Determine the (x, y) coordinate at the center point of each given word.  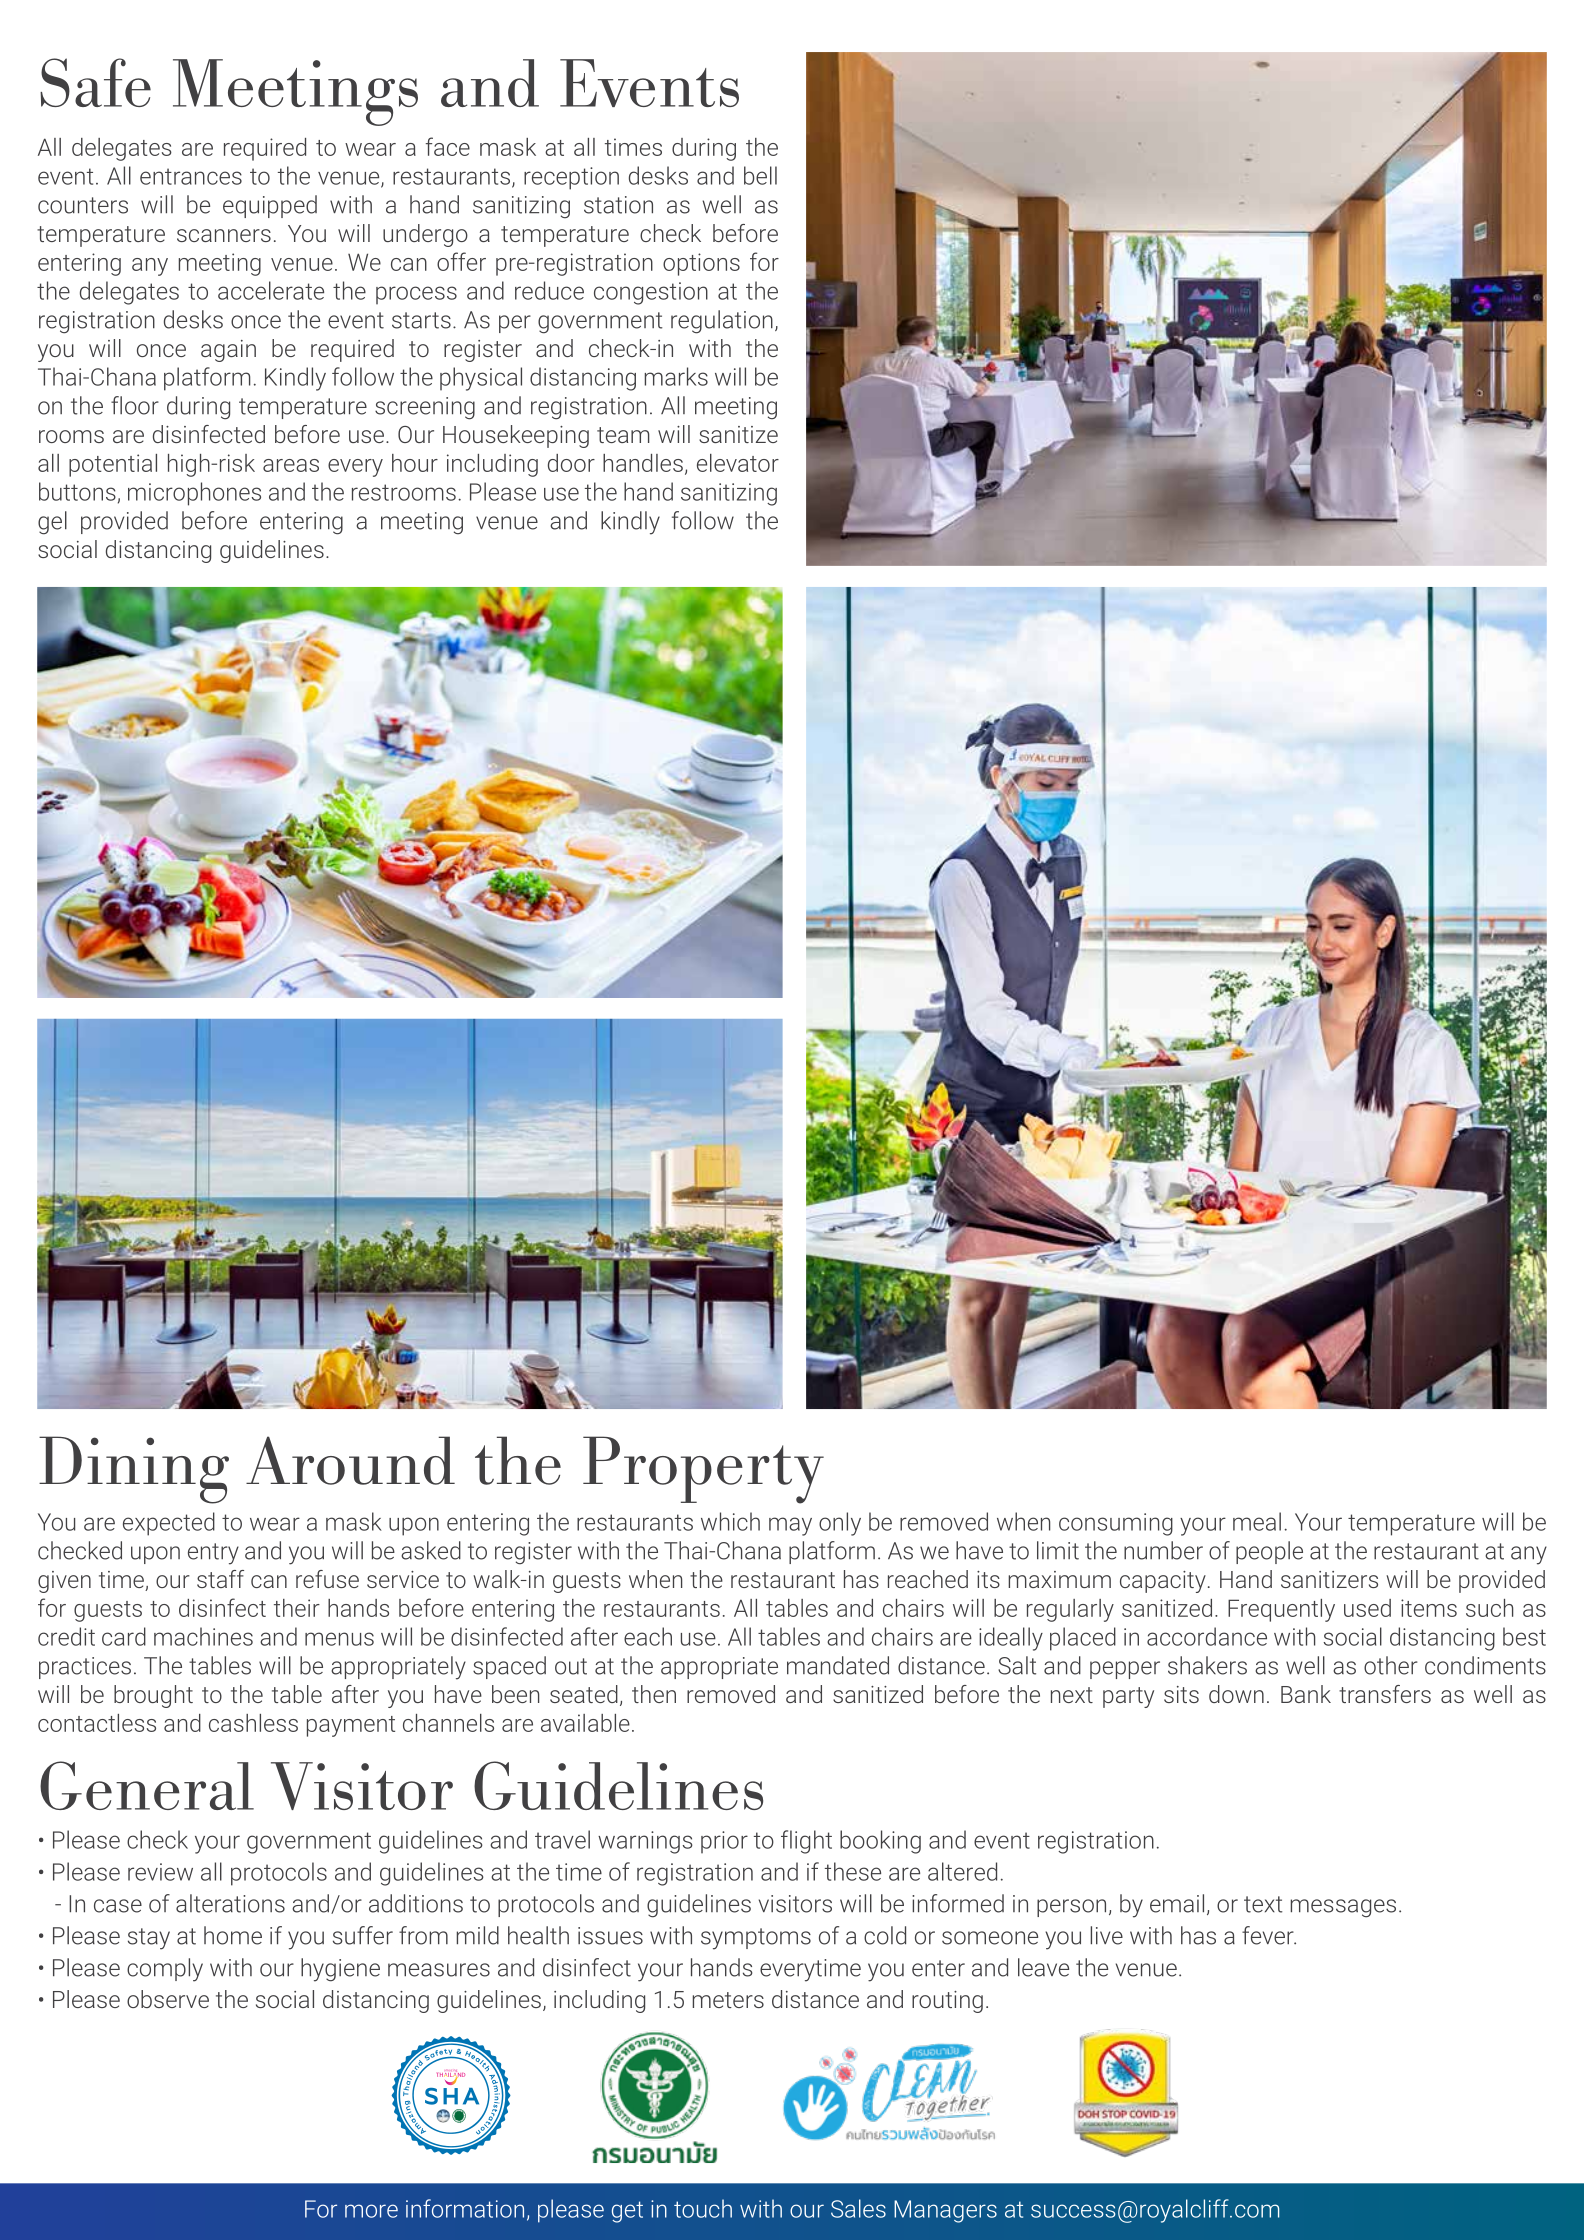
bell (760, 175)
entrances (191, 176)
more (371, 2211)
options (701, 264)
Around (350, 1460)
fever (1269, 1935)
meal (1257, 1521)
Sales (858, 2208)
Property (703, 1470)
